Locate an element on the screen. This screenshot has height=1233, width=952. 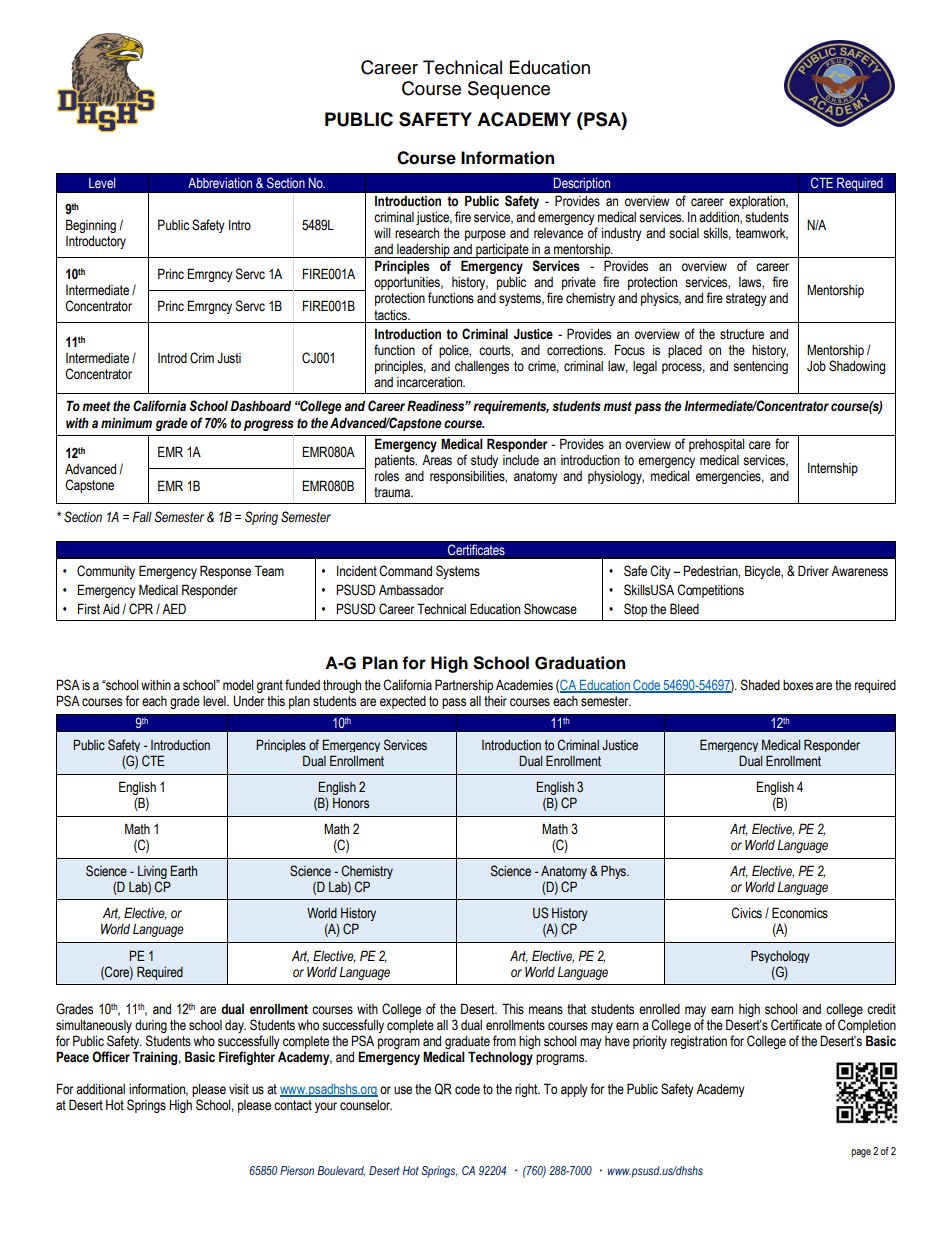
Showcase is located at coordinates (550, 609).
